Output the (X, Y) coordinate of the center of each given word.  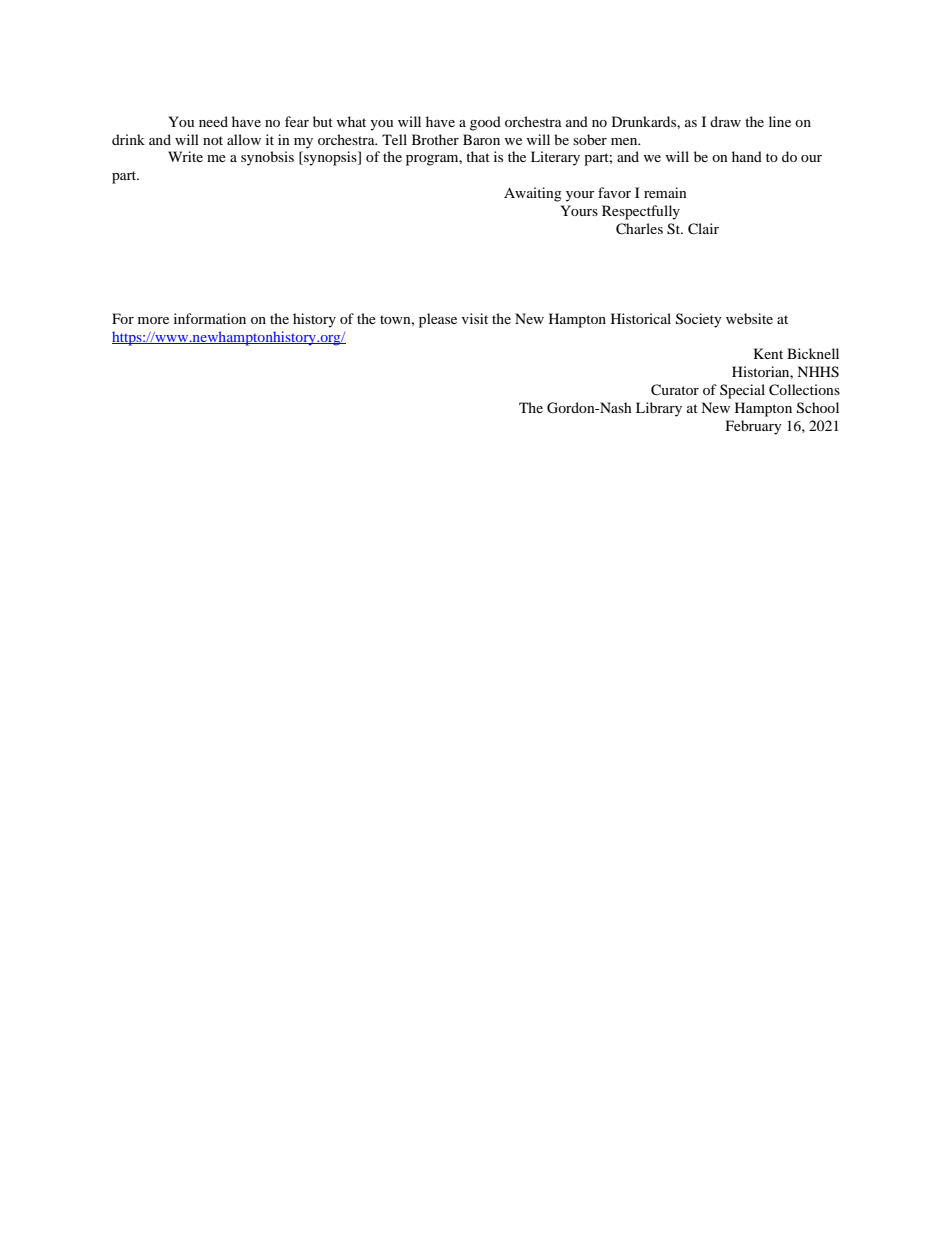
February (753, 427)
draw (725, 121)
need (213, 121)
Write (185, 156)
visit (475, 318)
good (485, 123)
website (749, 318)
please (438, 320)
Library (659, 409)
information (210, 318)
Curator (675, 390)
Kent (768, 353)
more (153, 320)
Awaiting (533, 194)
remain (665, 192)
